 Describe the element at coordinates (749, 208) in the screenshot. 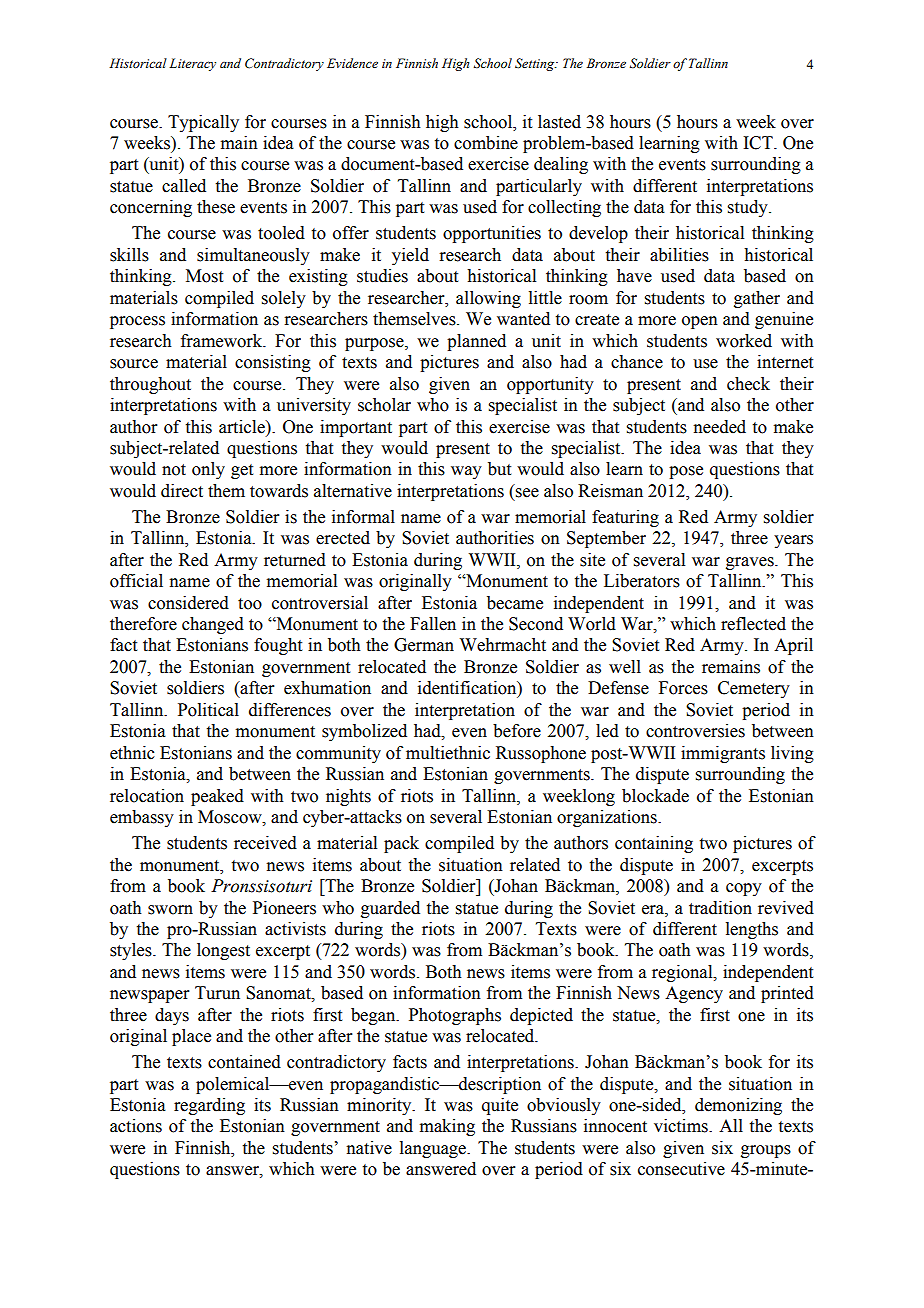

I see `study` at that location.
